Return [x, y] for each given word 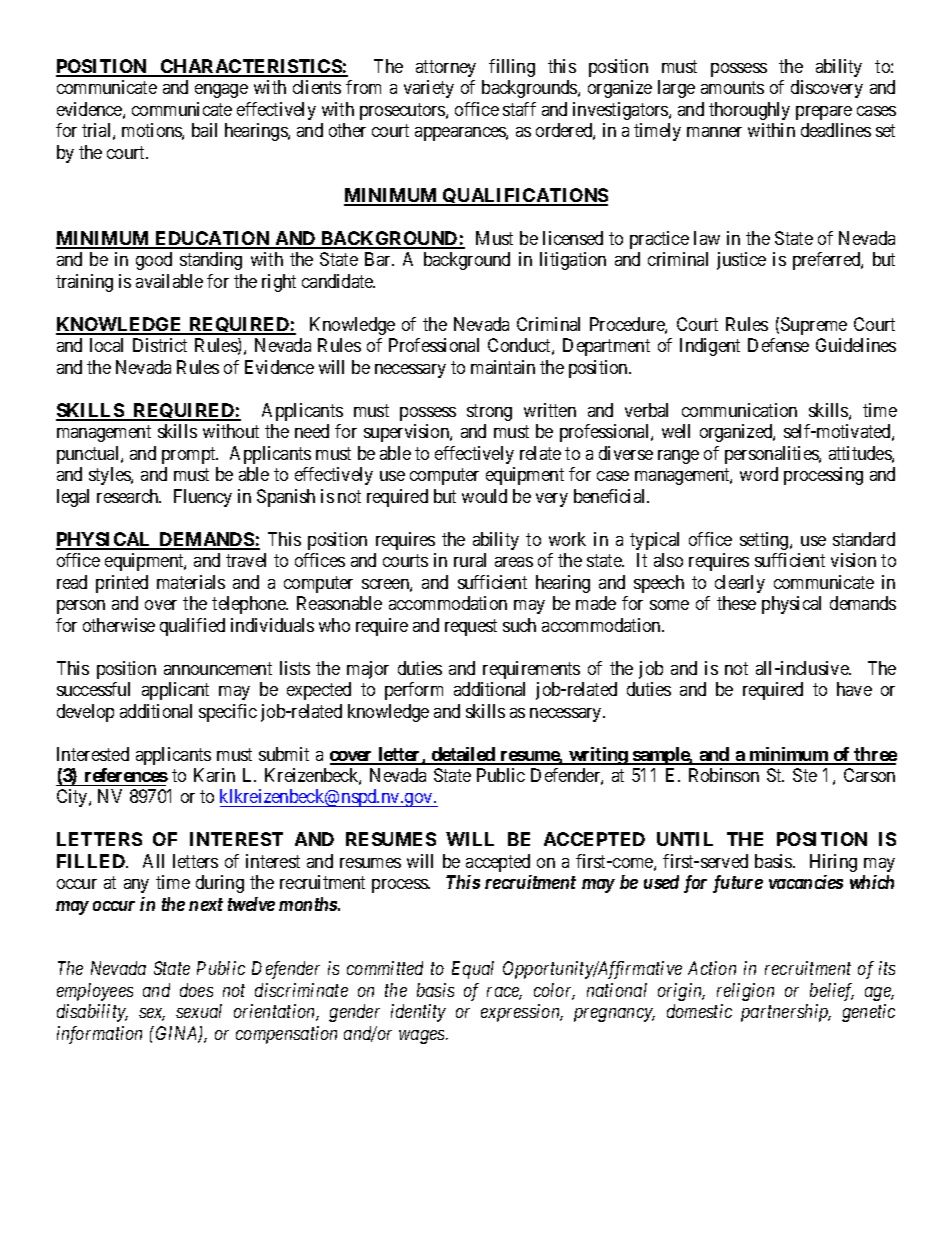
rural [470, 560]
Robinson [724, 775]
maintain [503, 367]
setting [765, 541]
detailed [463, 755]
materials [191, 582]
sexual [199, 1011]
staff [519, 109]
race [504, 993]
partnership [786, 1013]
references [126, 775]
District [160, 345]
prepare [824, 113]
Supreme [814, 326]
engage [221, 91]
